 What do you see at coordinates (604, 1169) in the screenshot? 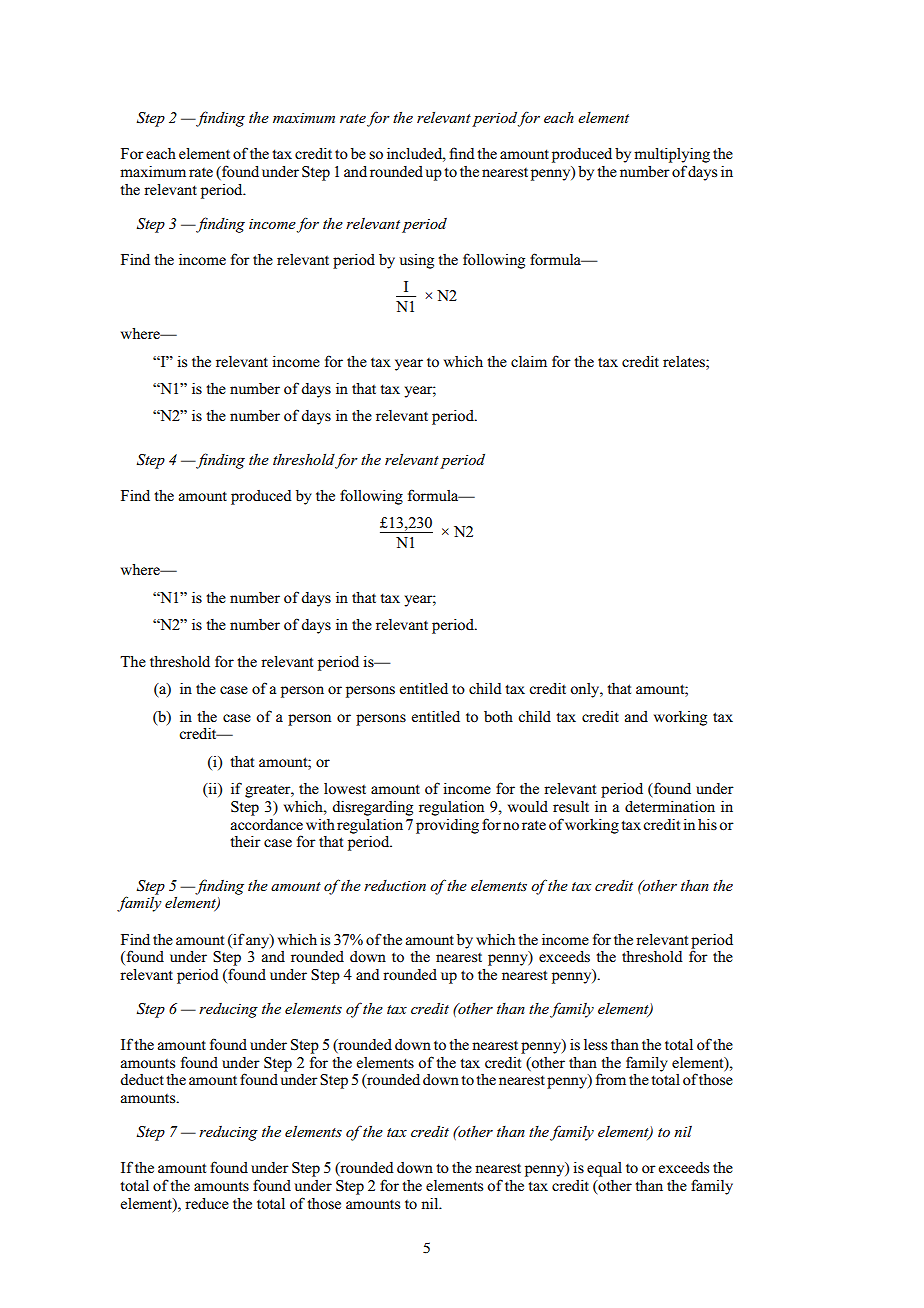
I see `equal` at bounding box center [604, 1169].
